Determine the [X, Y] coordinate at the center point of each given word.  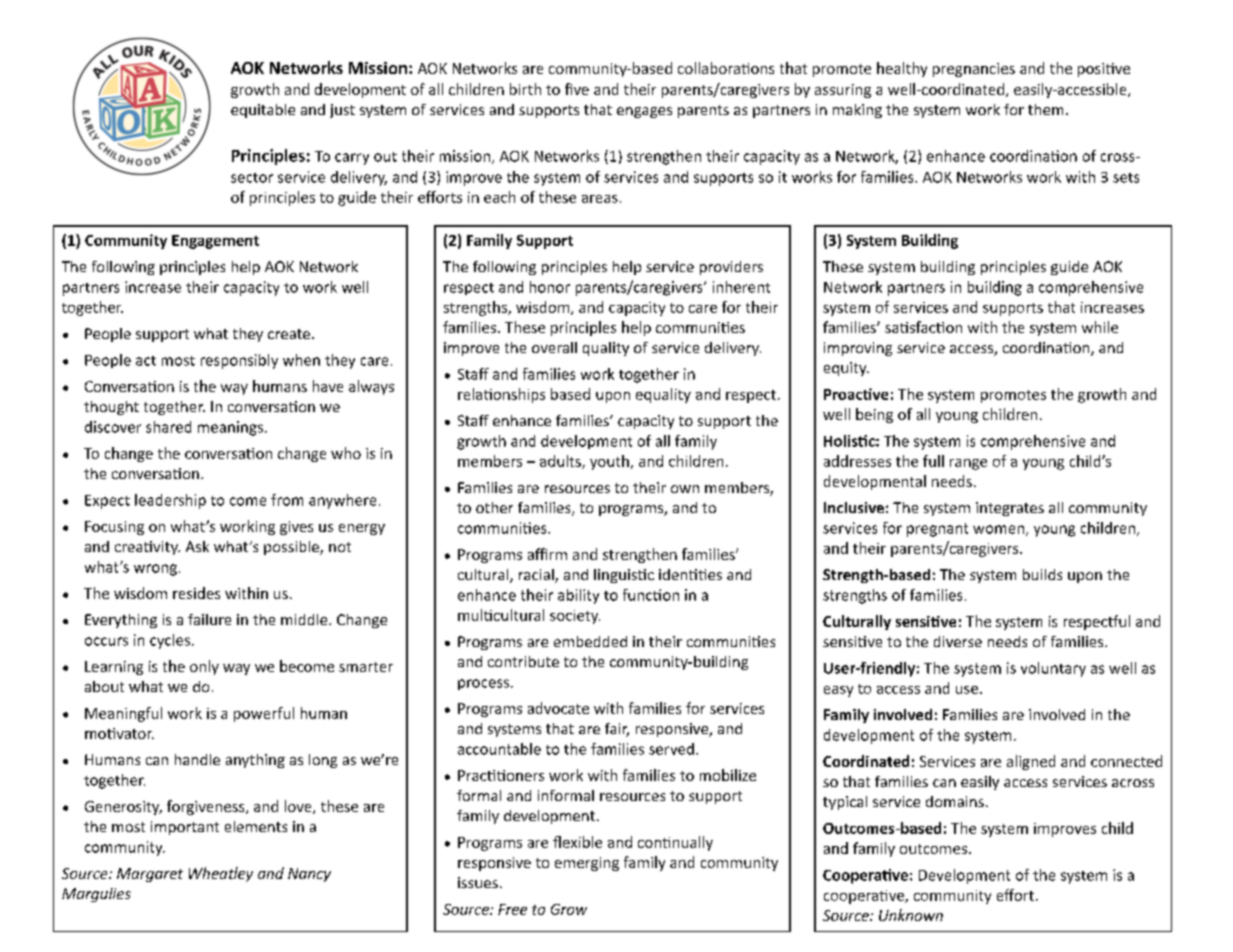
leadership [170, 501]
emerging [587, 864]
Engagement [215, 242]
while [1100, 327]
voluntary [1053, 669]
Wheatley [221, 874]
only [204, 667]
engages [644, 112]
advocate [558, 708]
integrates [1010, 509]
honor [550, 287]
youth [609, 462]
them [1045, 109]
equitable [263, 111]
